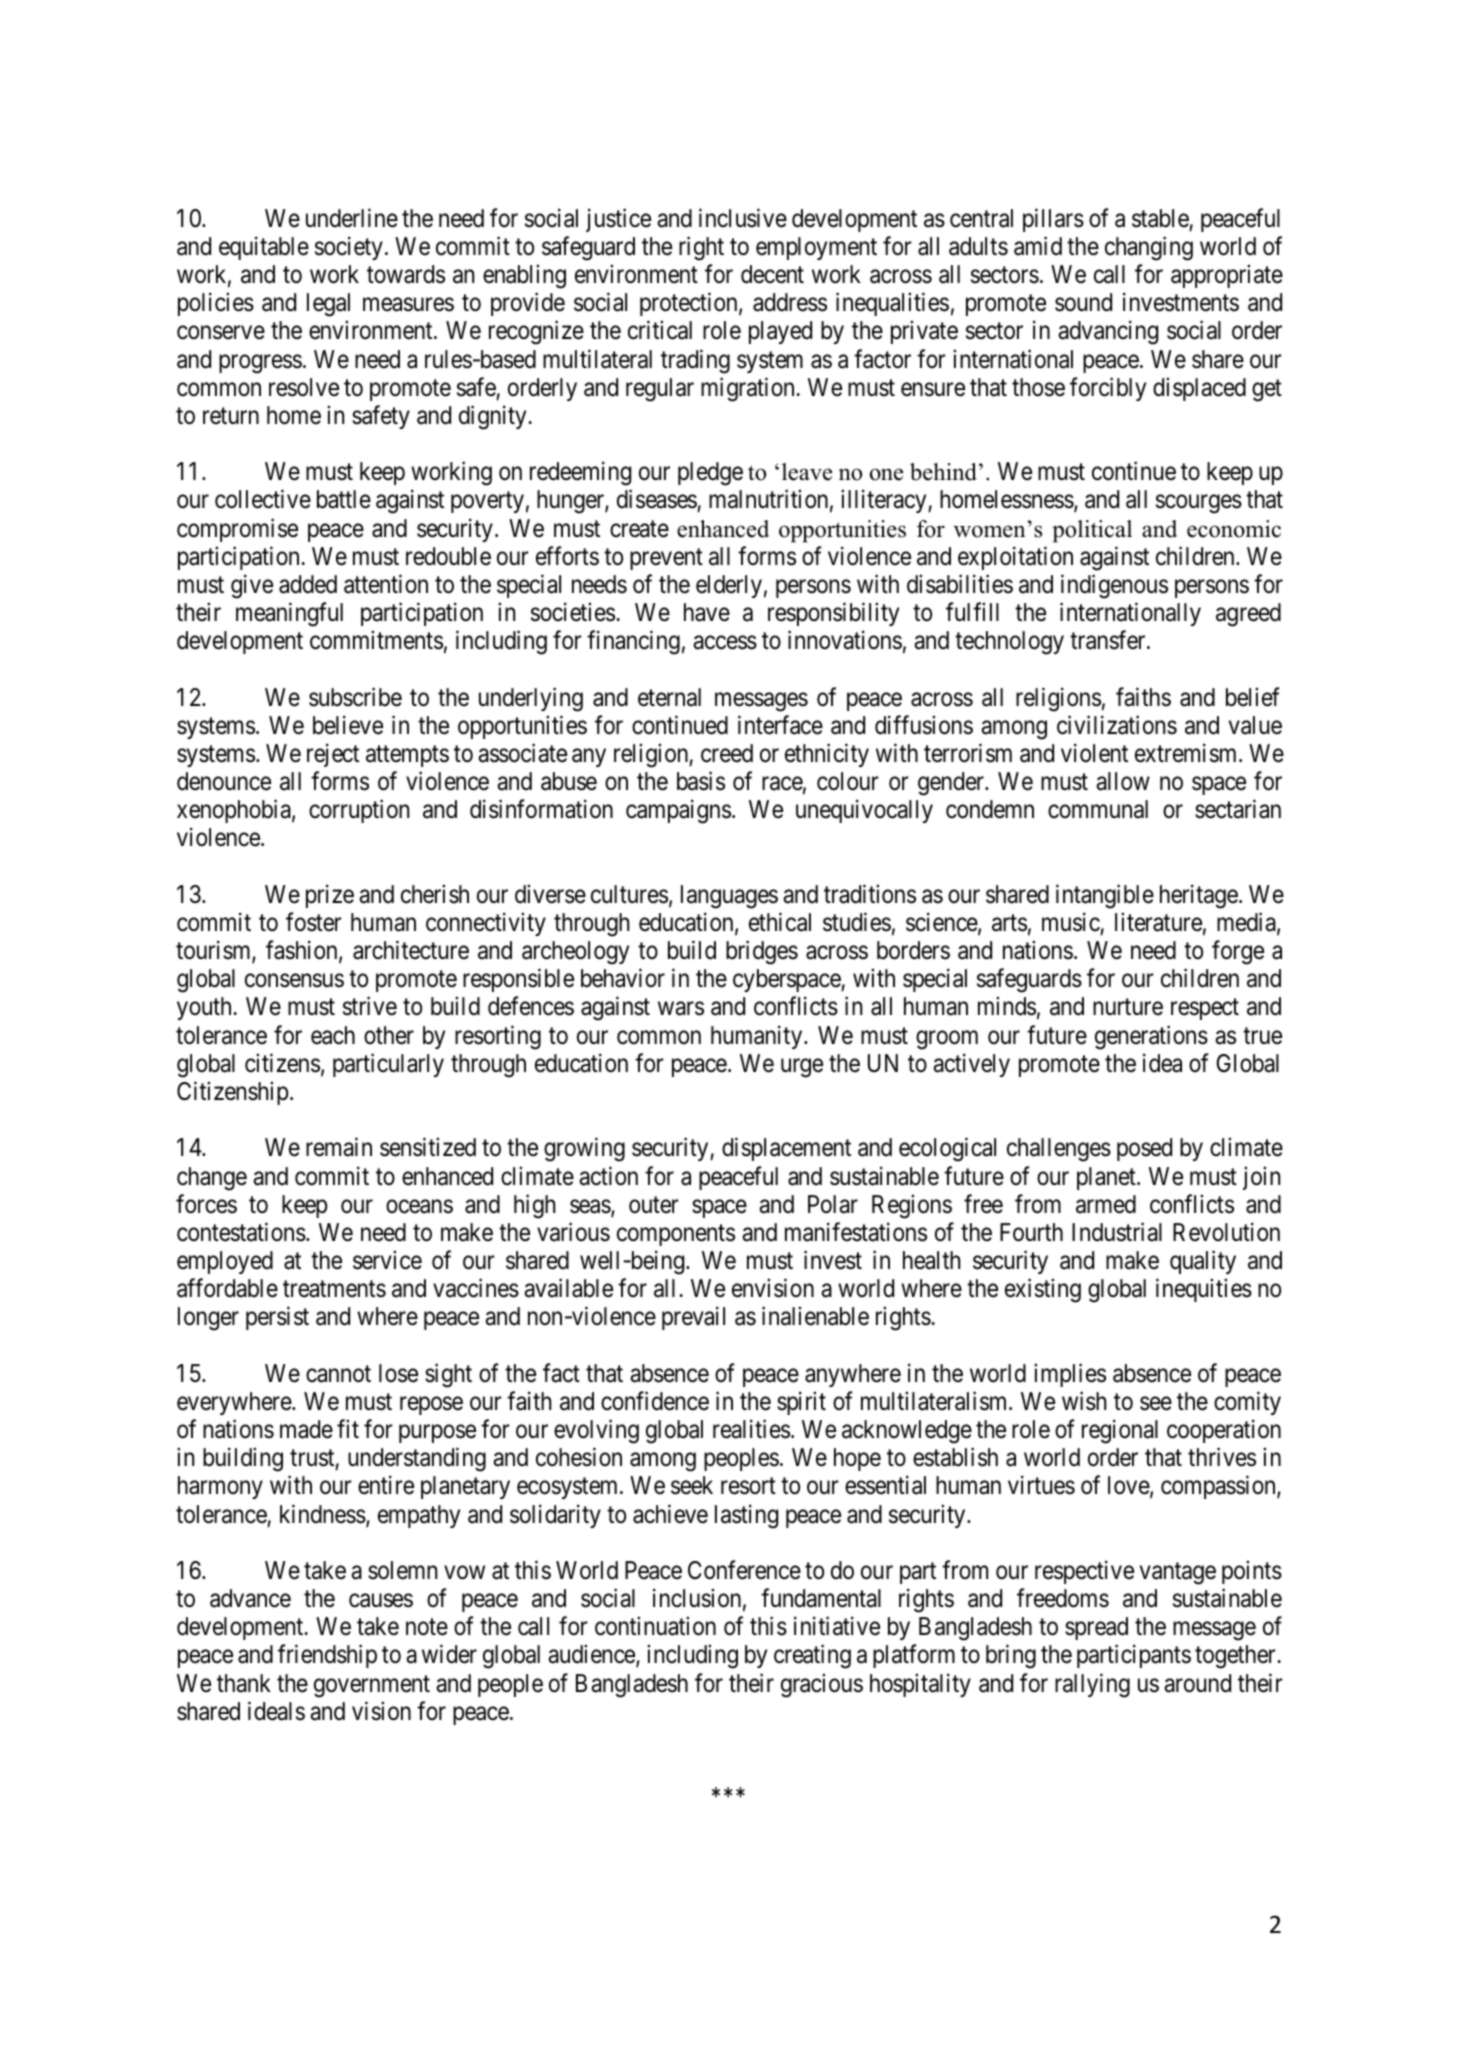 This screenshot has height=2062, width=1458. What do you see at coordinates (1149, 248) in the screenshot?
I see `changing` at bounding box center [1149, 248].
